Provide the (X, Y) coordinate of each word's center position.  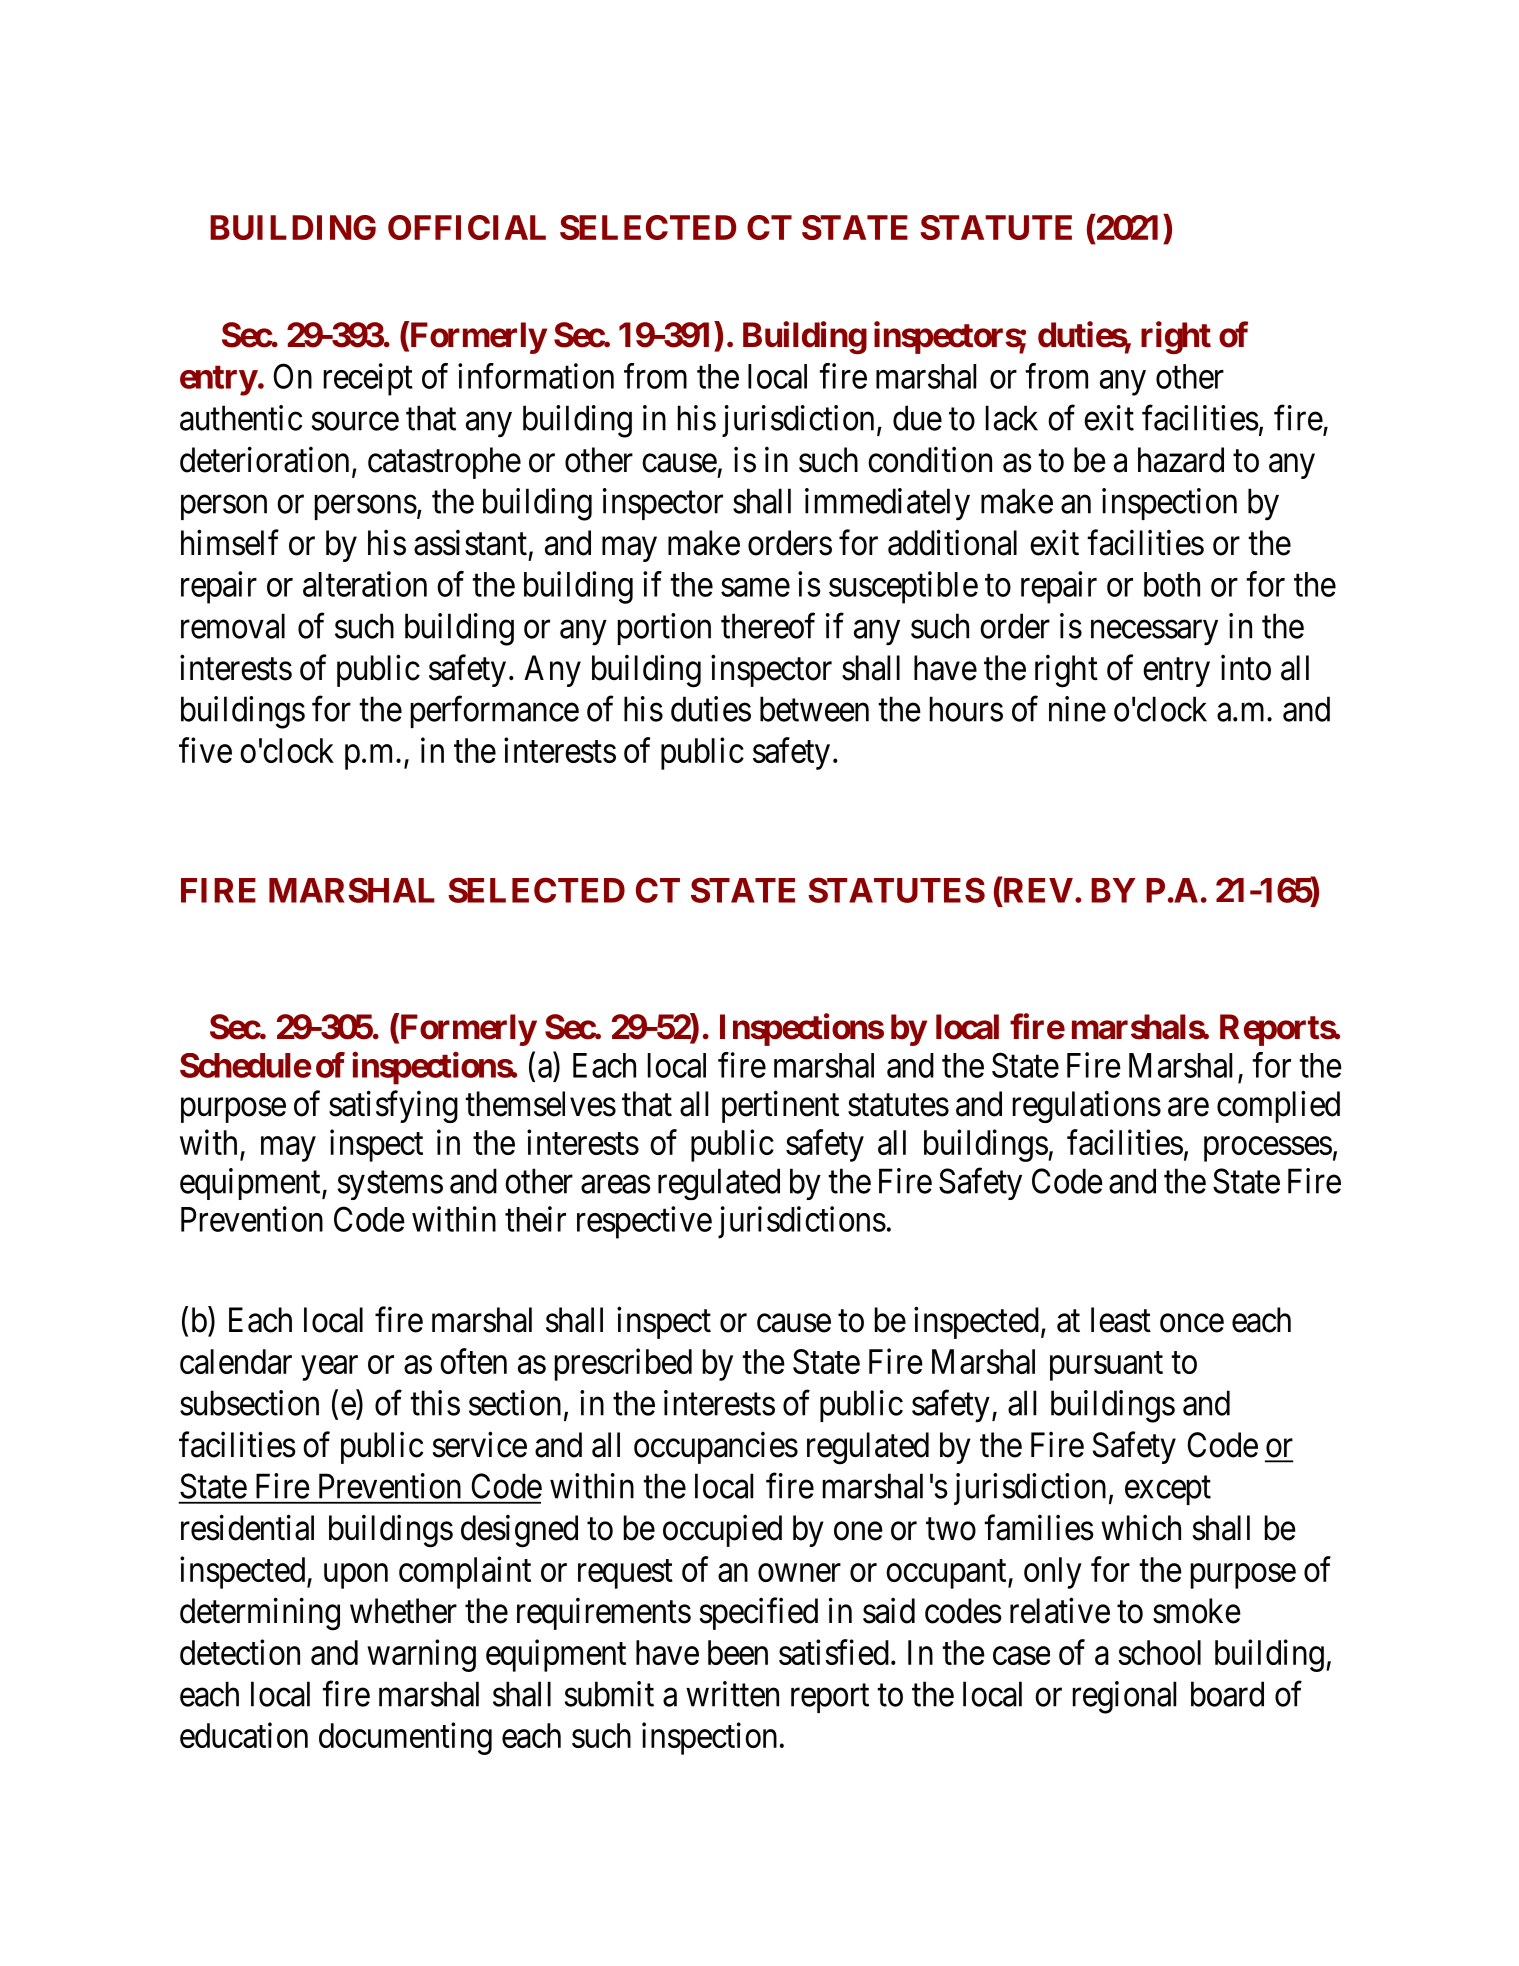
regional (1124, 1697)
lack (1012, 418)
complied (1278, 1107)
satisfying (393, 1107)
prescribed (623, 1364)
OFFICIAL (467, 227)
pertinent (780, 1107)
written (732, 1694)
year (329, 1368)
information (536, 376)
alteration (365, 584)
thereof (768, 626)
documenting (405, 1738)
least (1121, 1320)
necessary (1154, 633)
